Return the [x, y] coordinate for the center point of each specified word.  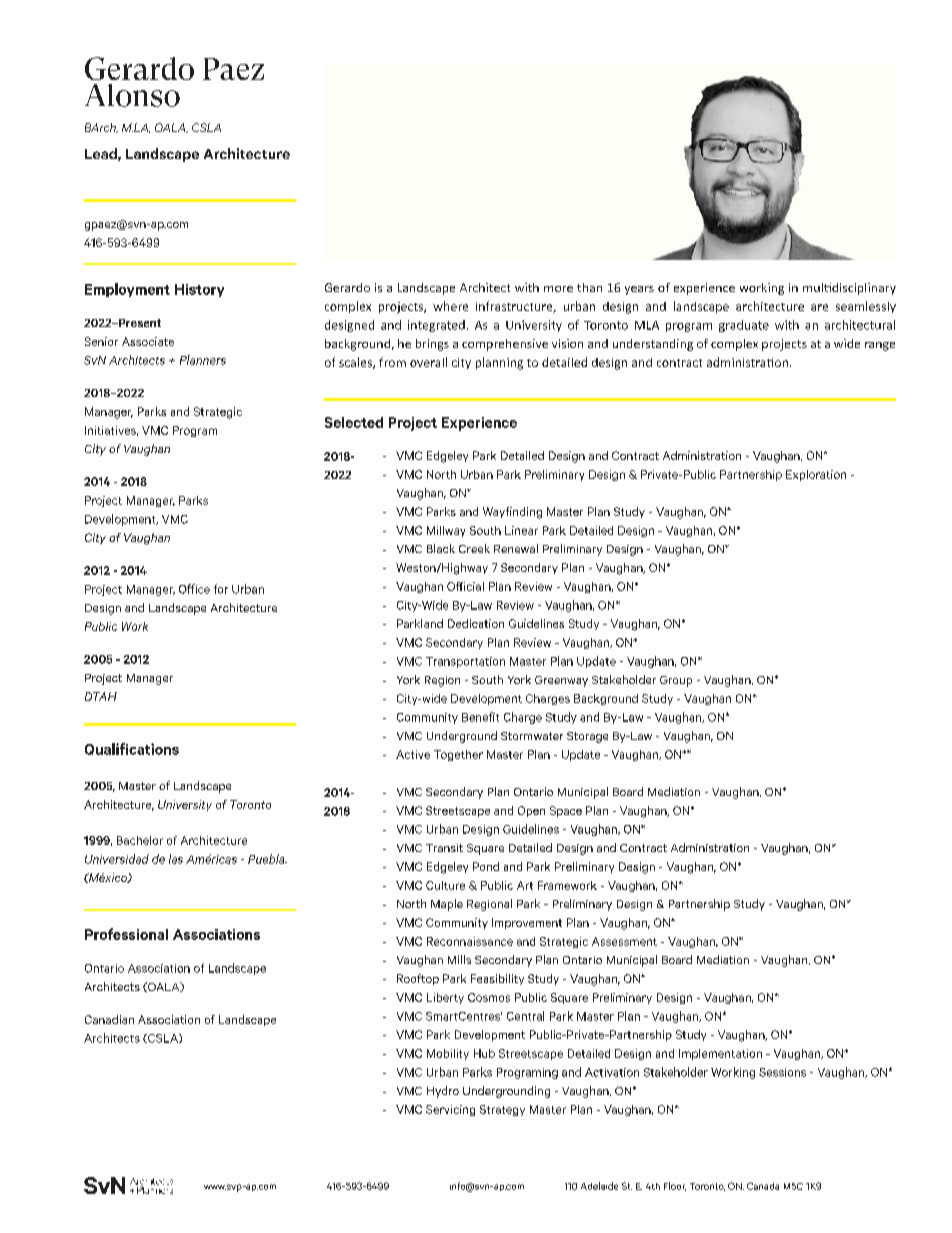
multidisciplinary [849, 289]
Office [194, 589]
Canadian [109, 1019]
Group [676, 681]
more [558, 289]
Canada [763, 1186]
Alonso [132, 95]
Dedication [476, 623]
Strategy [502, 1110]
